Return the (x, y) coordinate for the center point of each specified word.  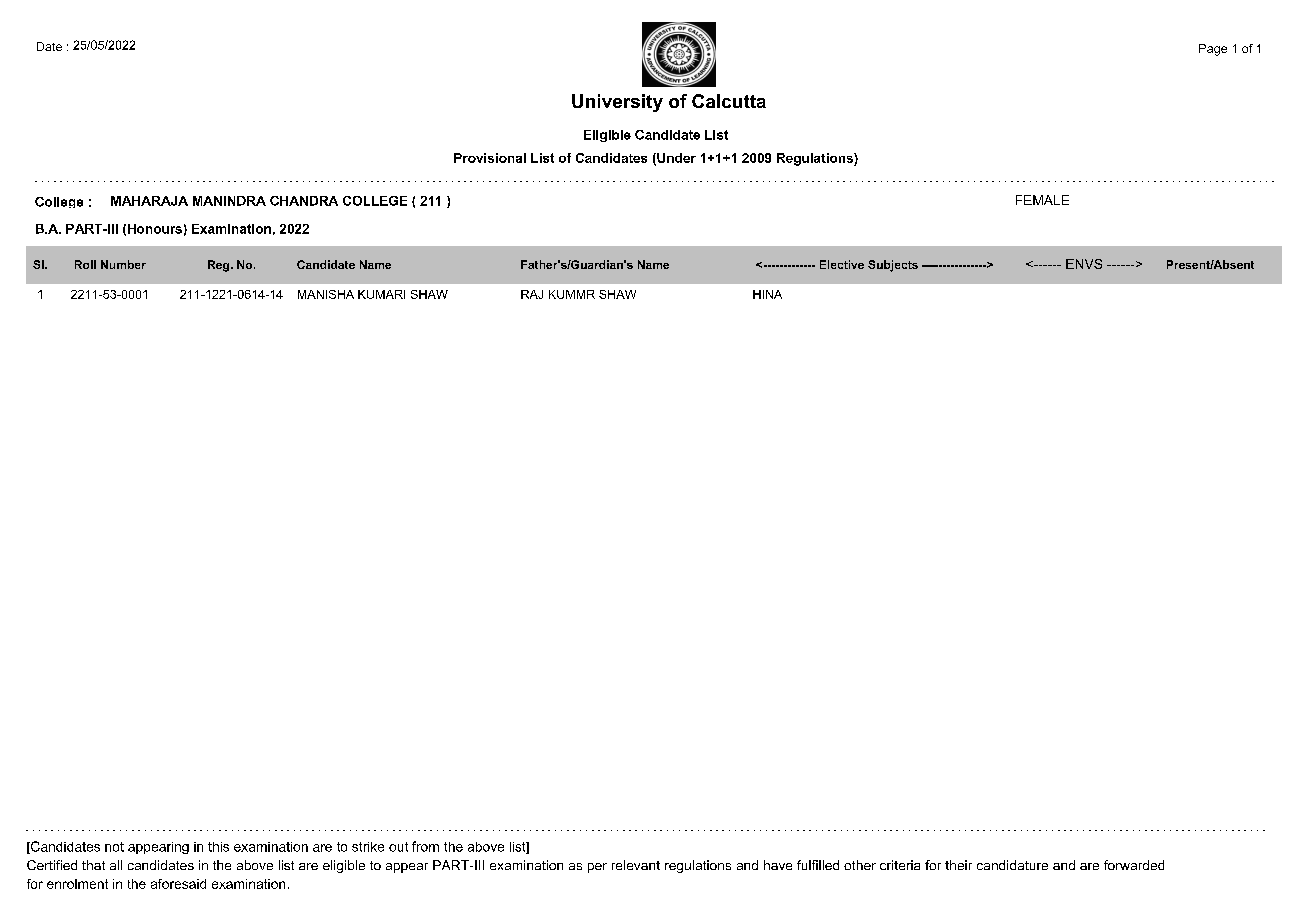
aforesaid (178, 884)
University (617, 103)
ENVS (1084, 264)
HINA (767, 294)
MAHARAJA (149, 201)
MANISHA (326, 294)
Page (1213, 50)
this (218, 847)
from (425, 846)
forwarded (1134, 865)
